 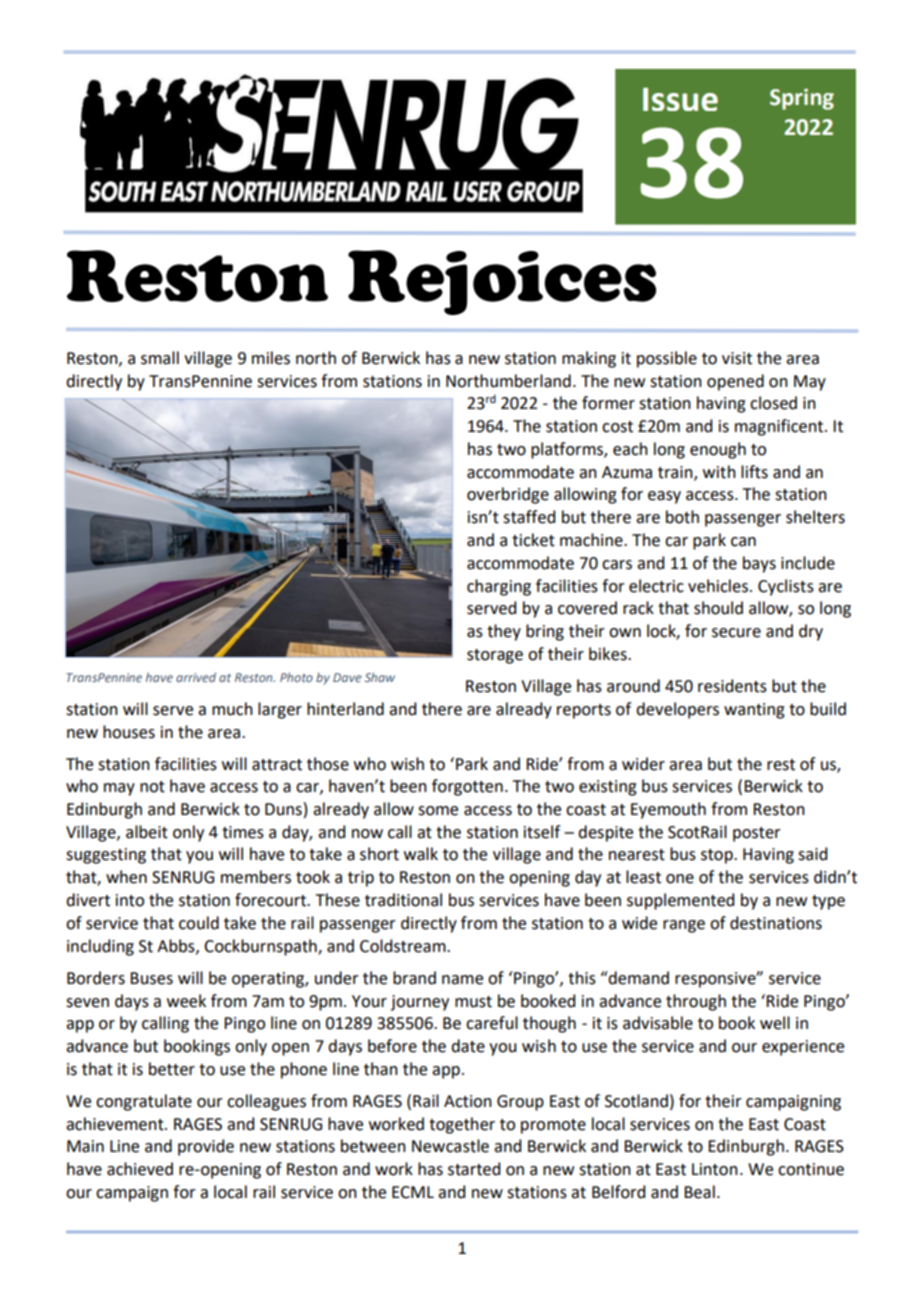 I want to click on Newcastle, so click(x=450, y=1146).
